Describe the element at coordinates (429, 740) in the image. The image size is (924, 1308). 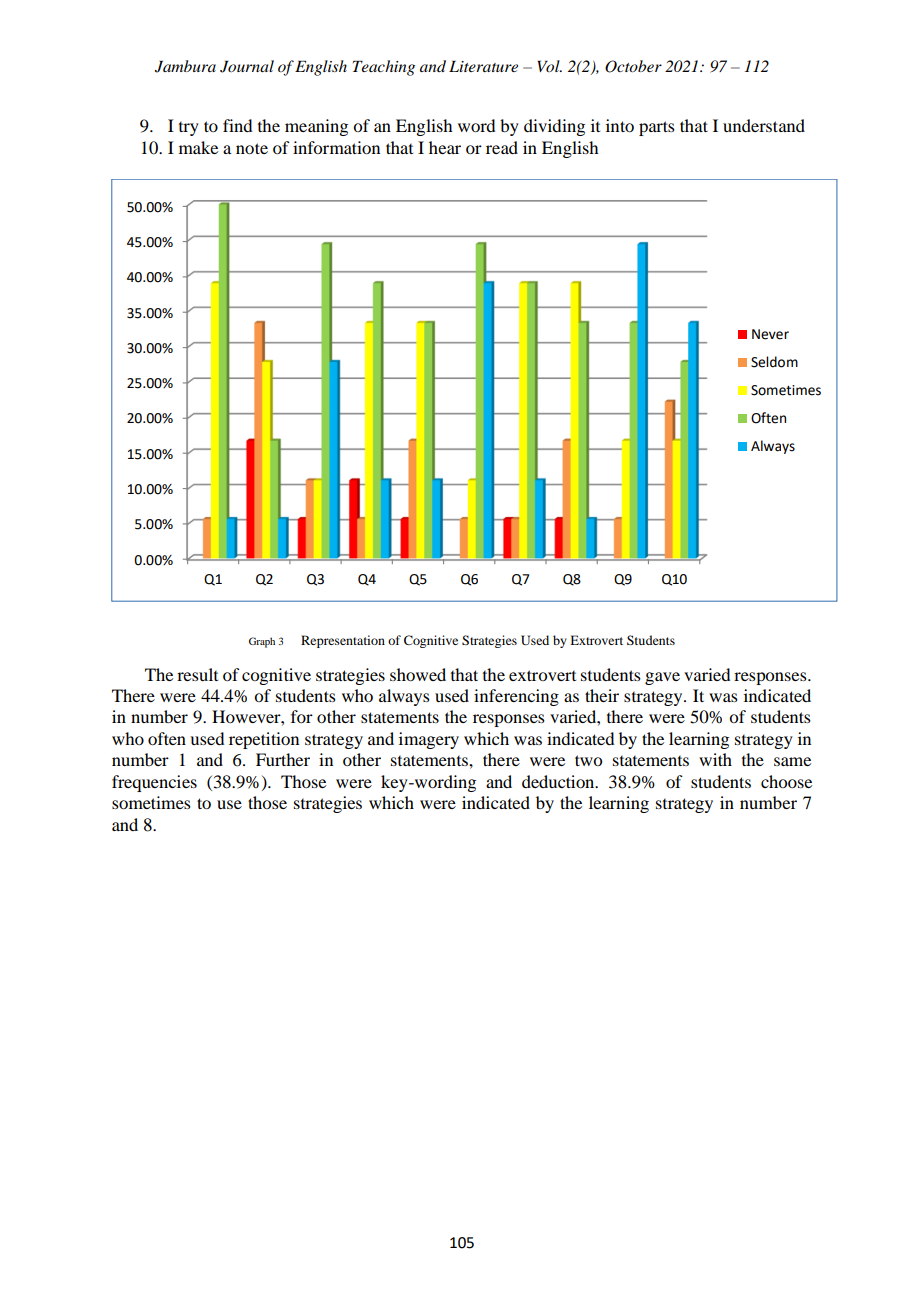
I see `imagery` at that location.
